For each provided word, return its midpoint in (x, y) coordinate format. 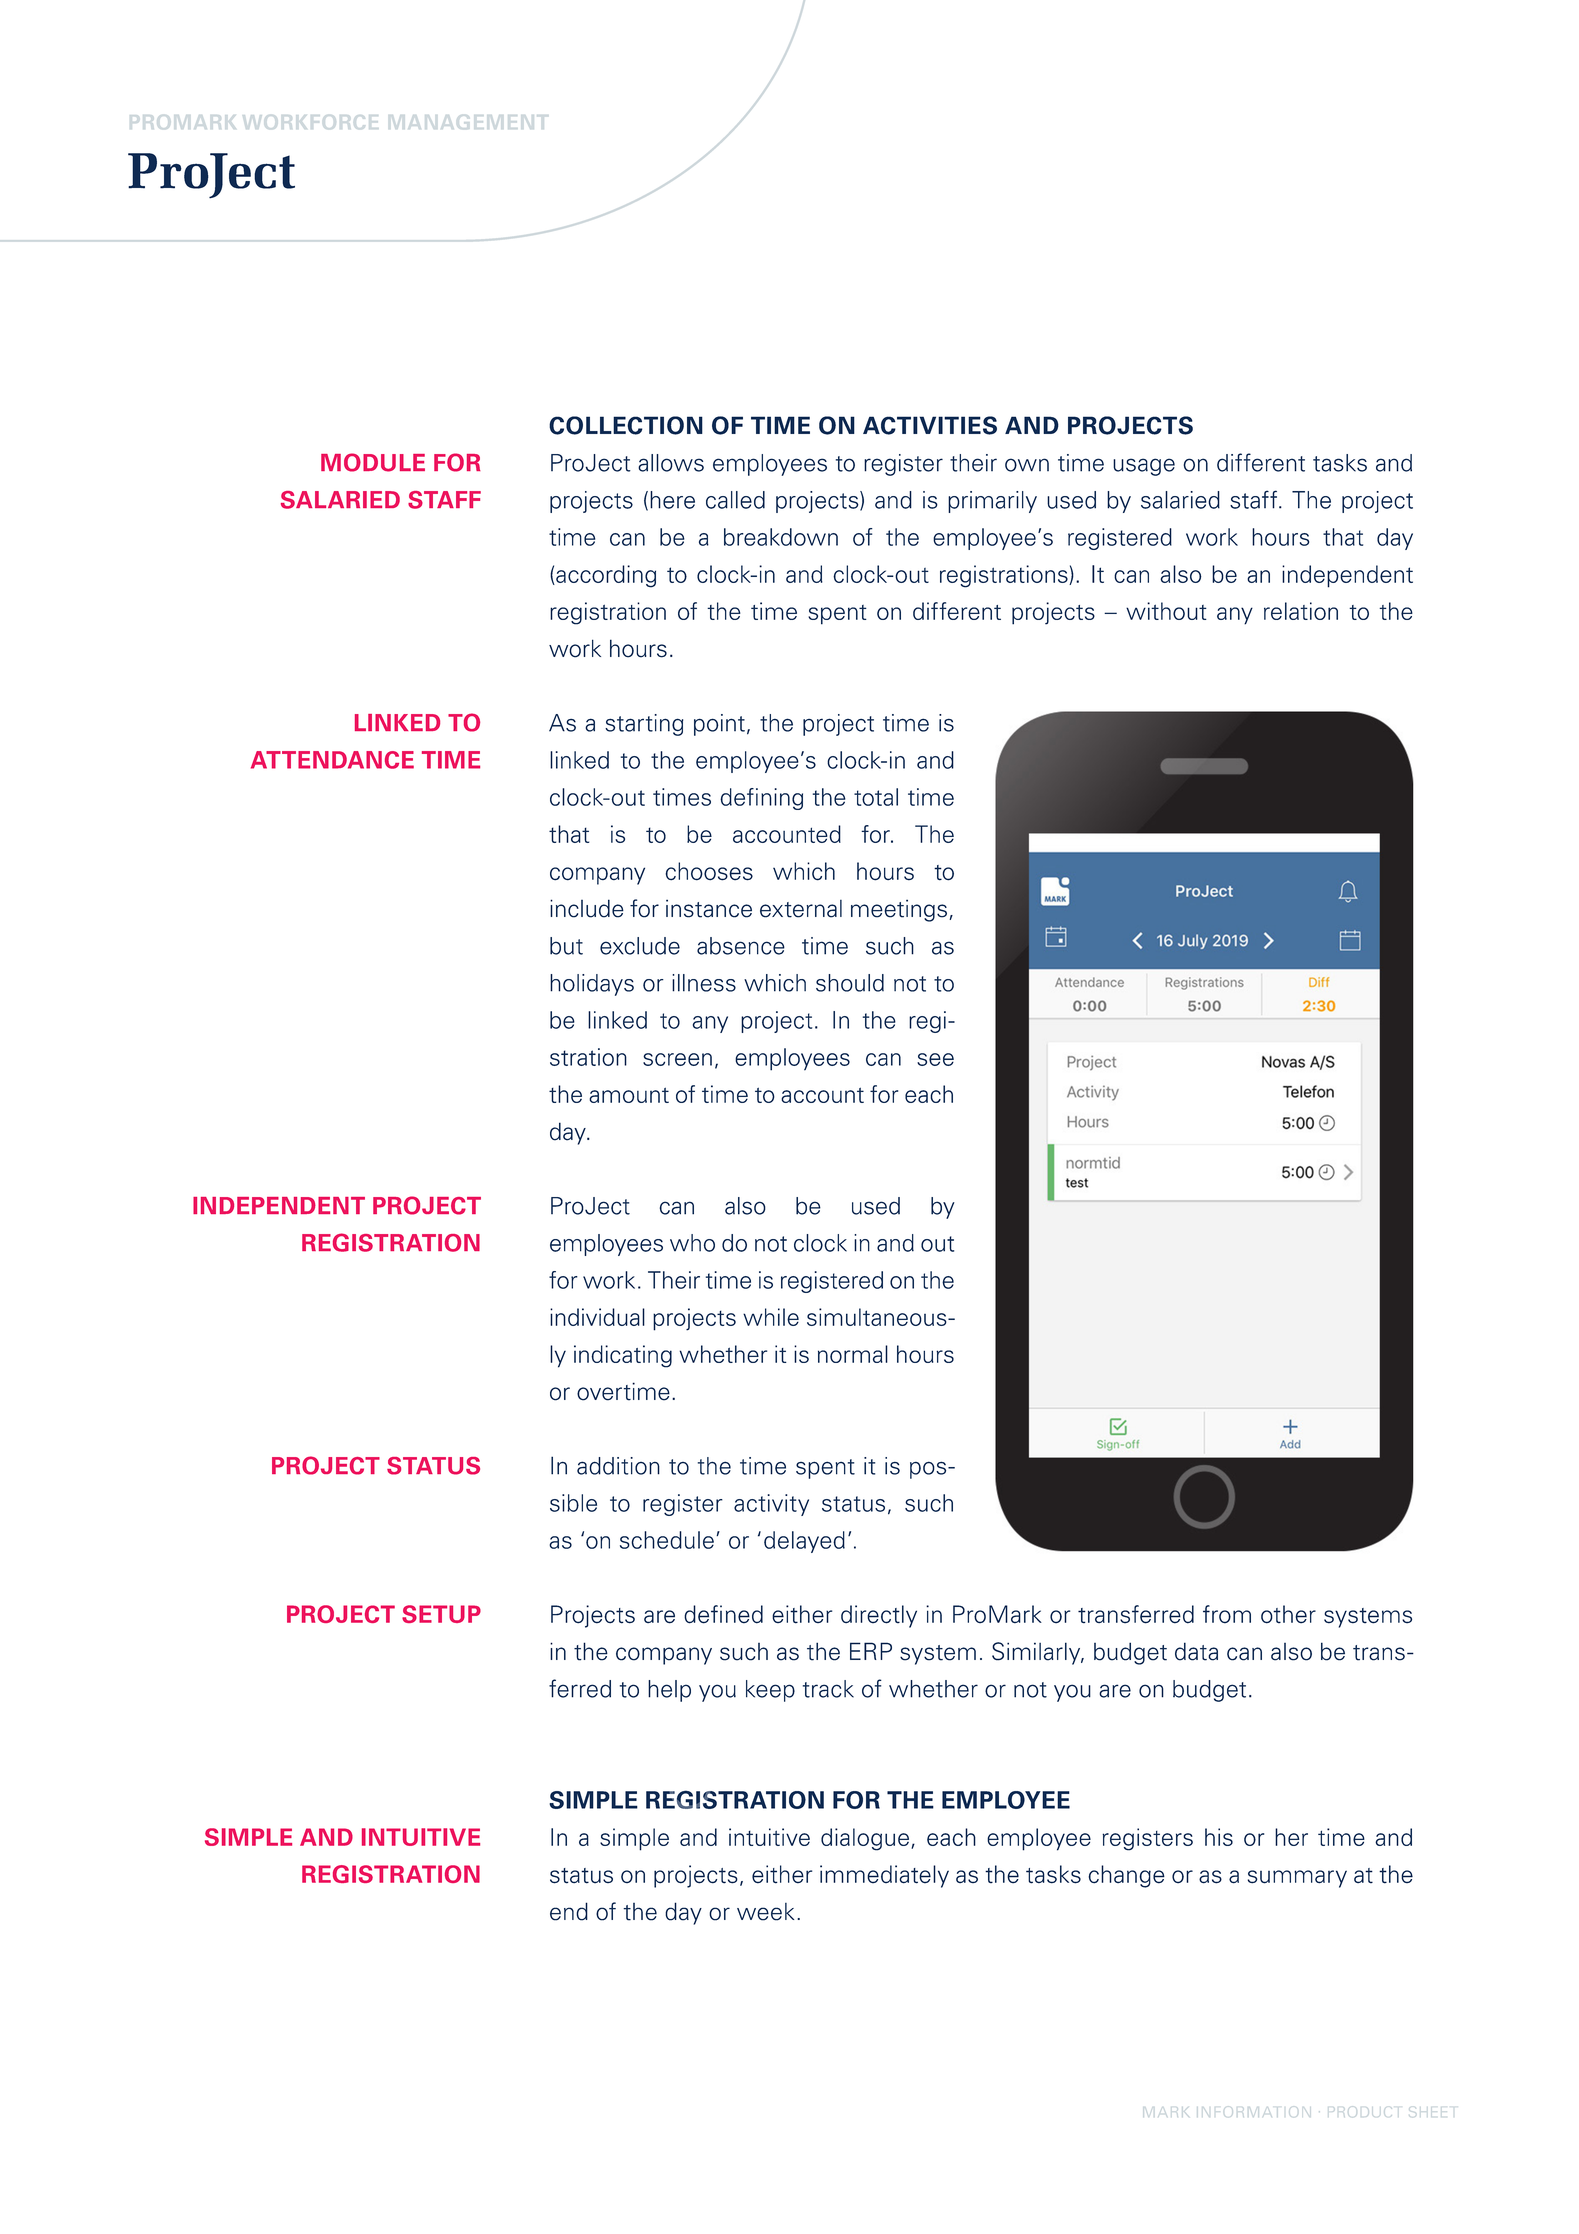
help (669, 1691)
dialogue (865, 1839)
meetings (899, 910)
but (566, 946)
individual (597, 1317)
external (801, 909)
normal (853, 1354)
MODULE (373, 462)
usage (1144, 467)
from (1227, 1614)
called (735, 500)
